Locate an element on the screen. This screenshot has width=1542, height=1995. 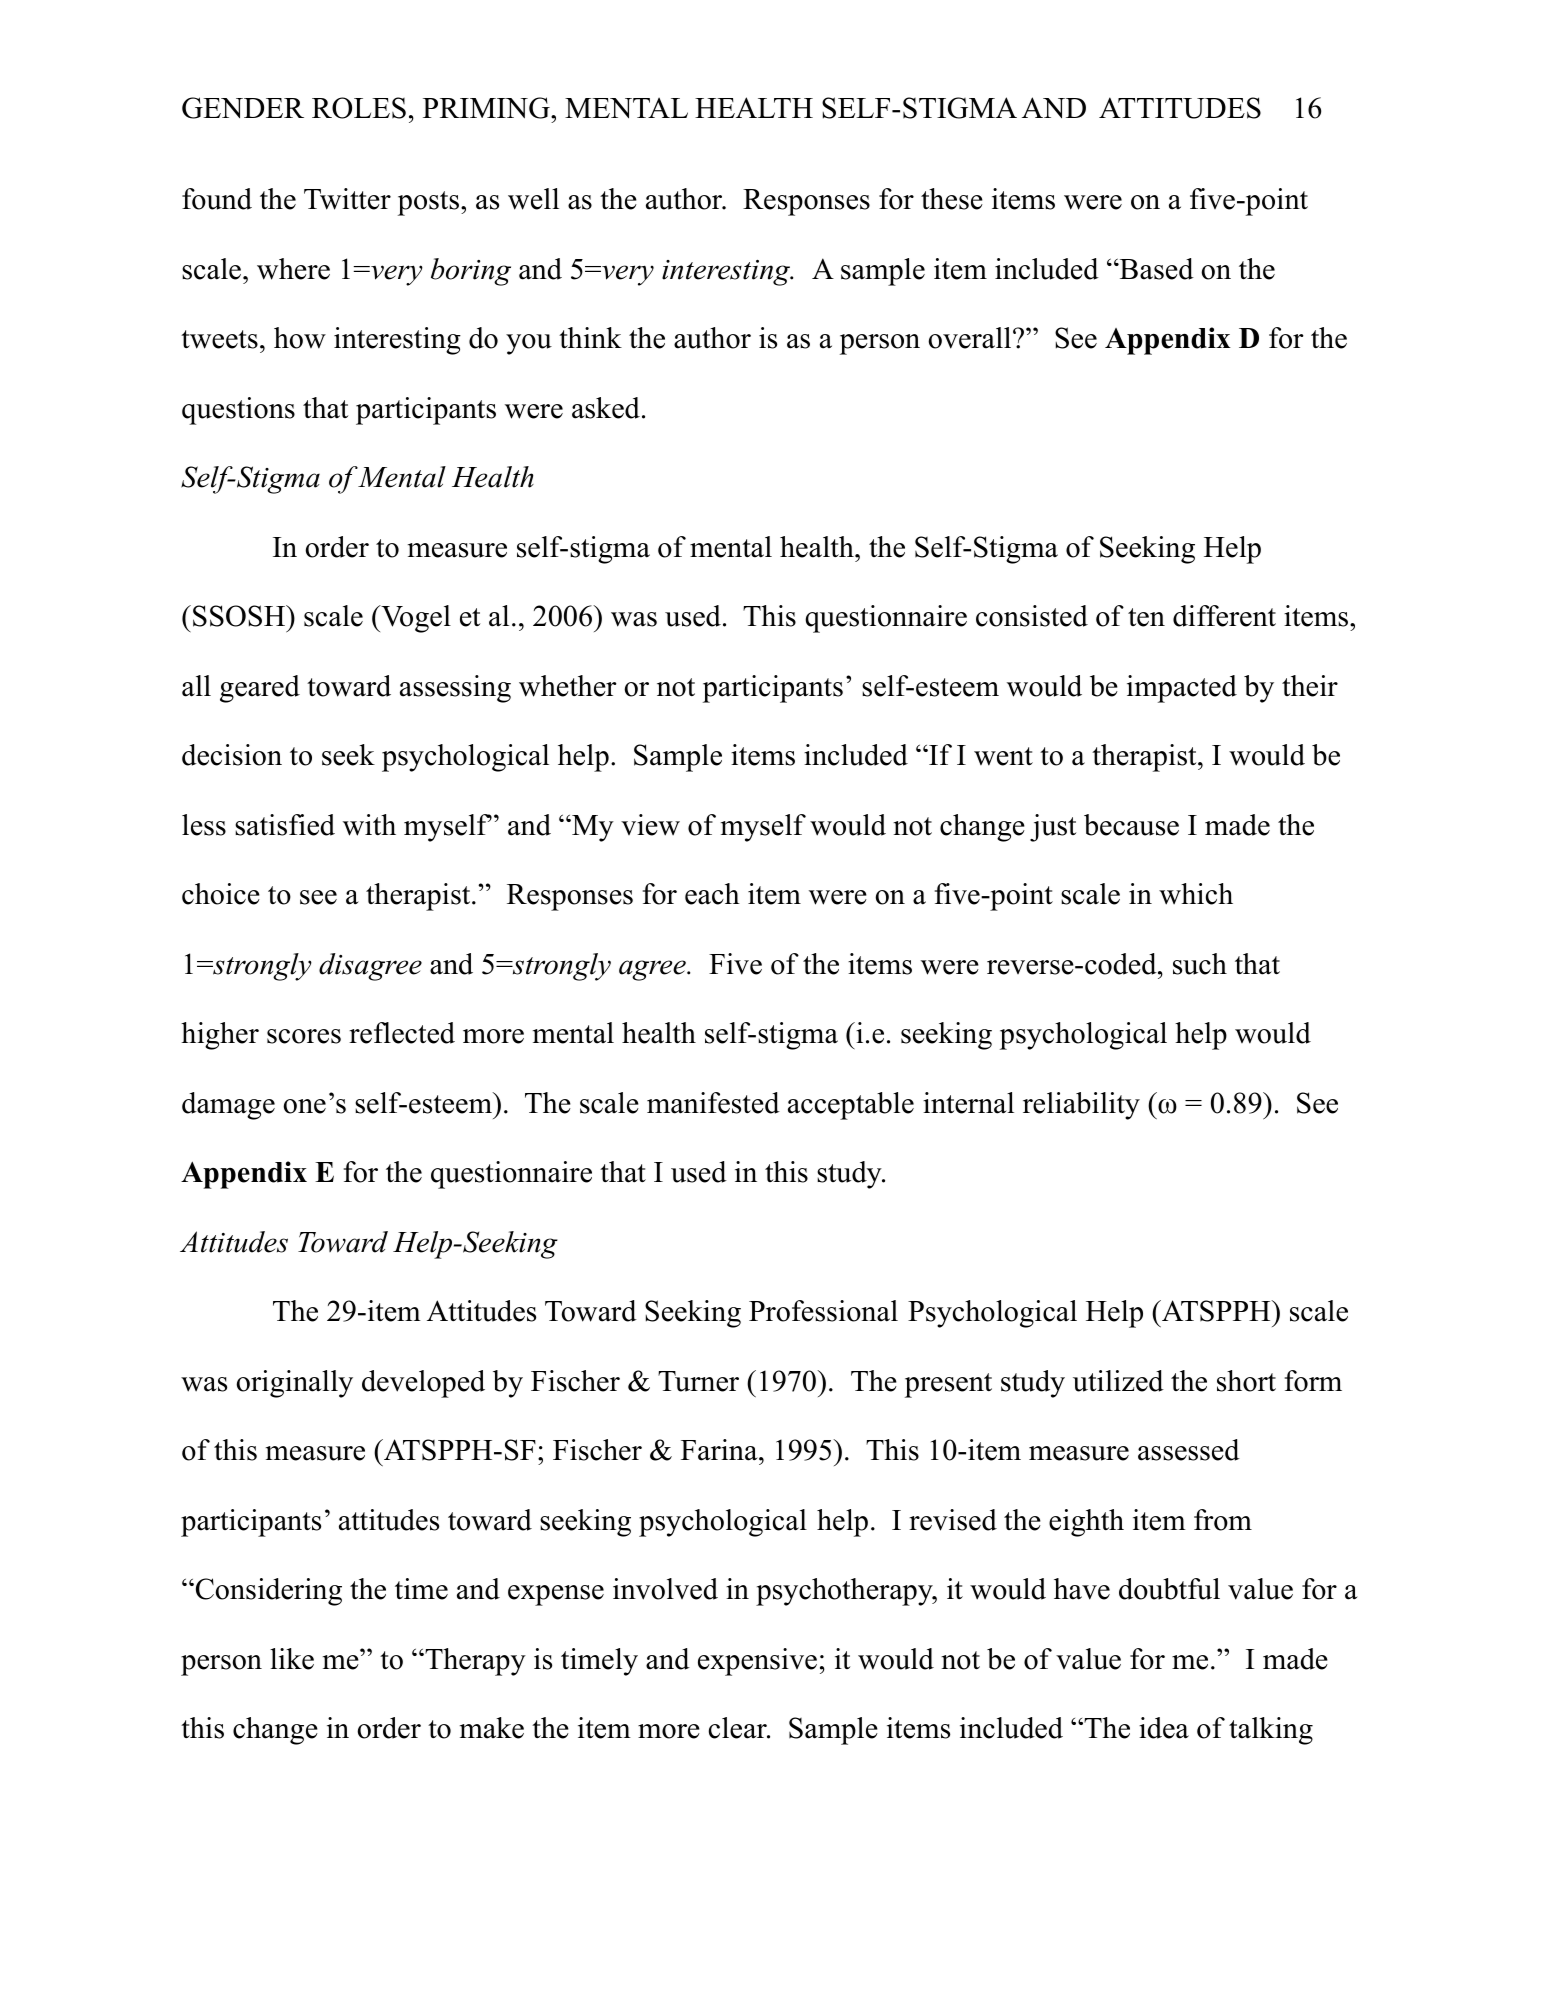
expensive is located at coordinates (757, 1662).
